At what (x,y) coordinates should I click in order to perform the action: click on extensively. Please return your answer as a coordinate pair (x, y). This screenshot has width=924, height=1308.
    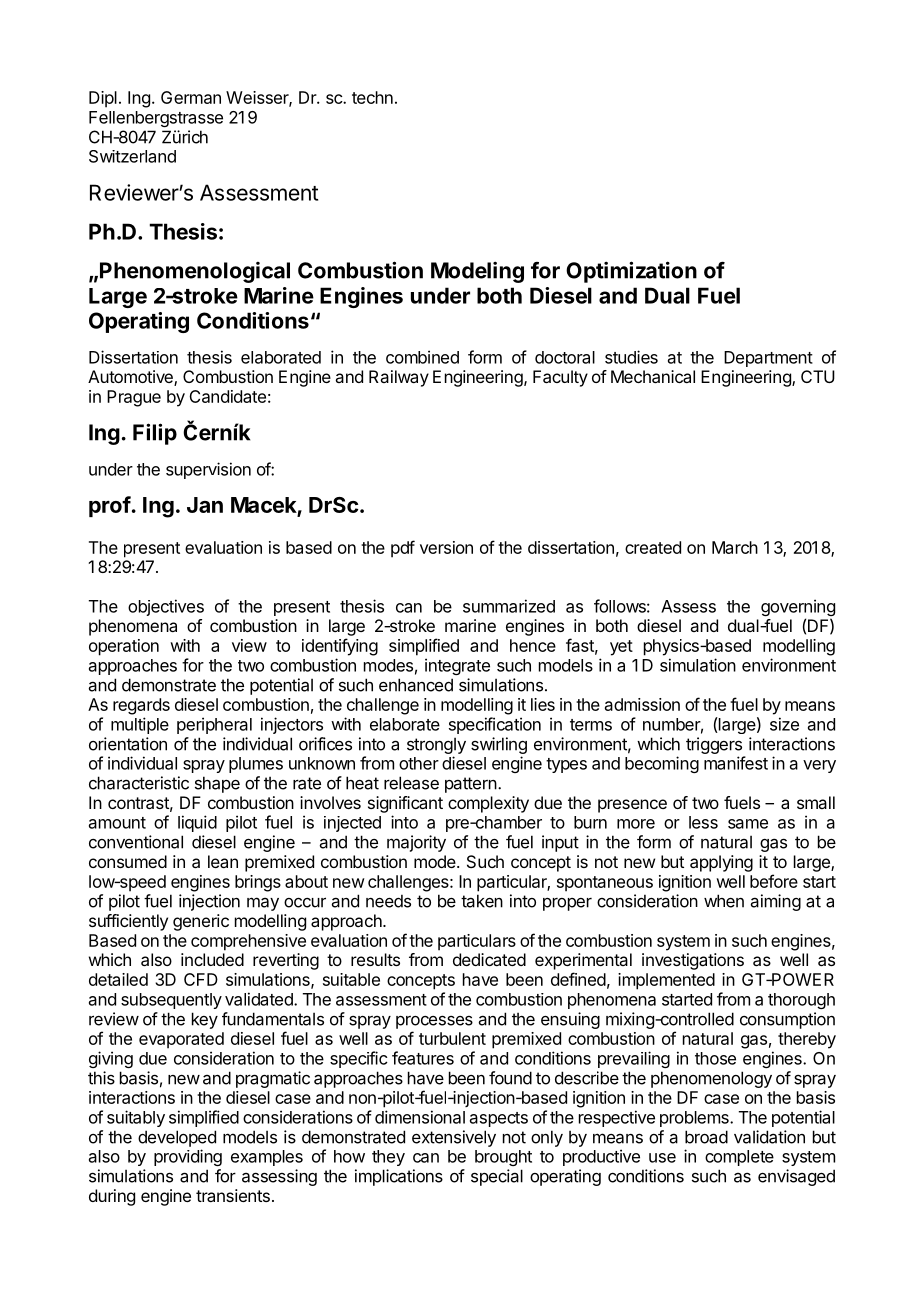
    Looking at the image, I should click on (454, 1138).
